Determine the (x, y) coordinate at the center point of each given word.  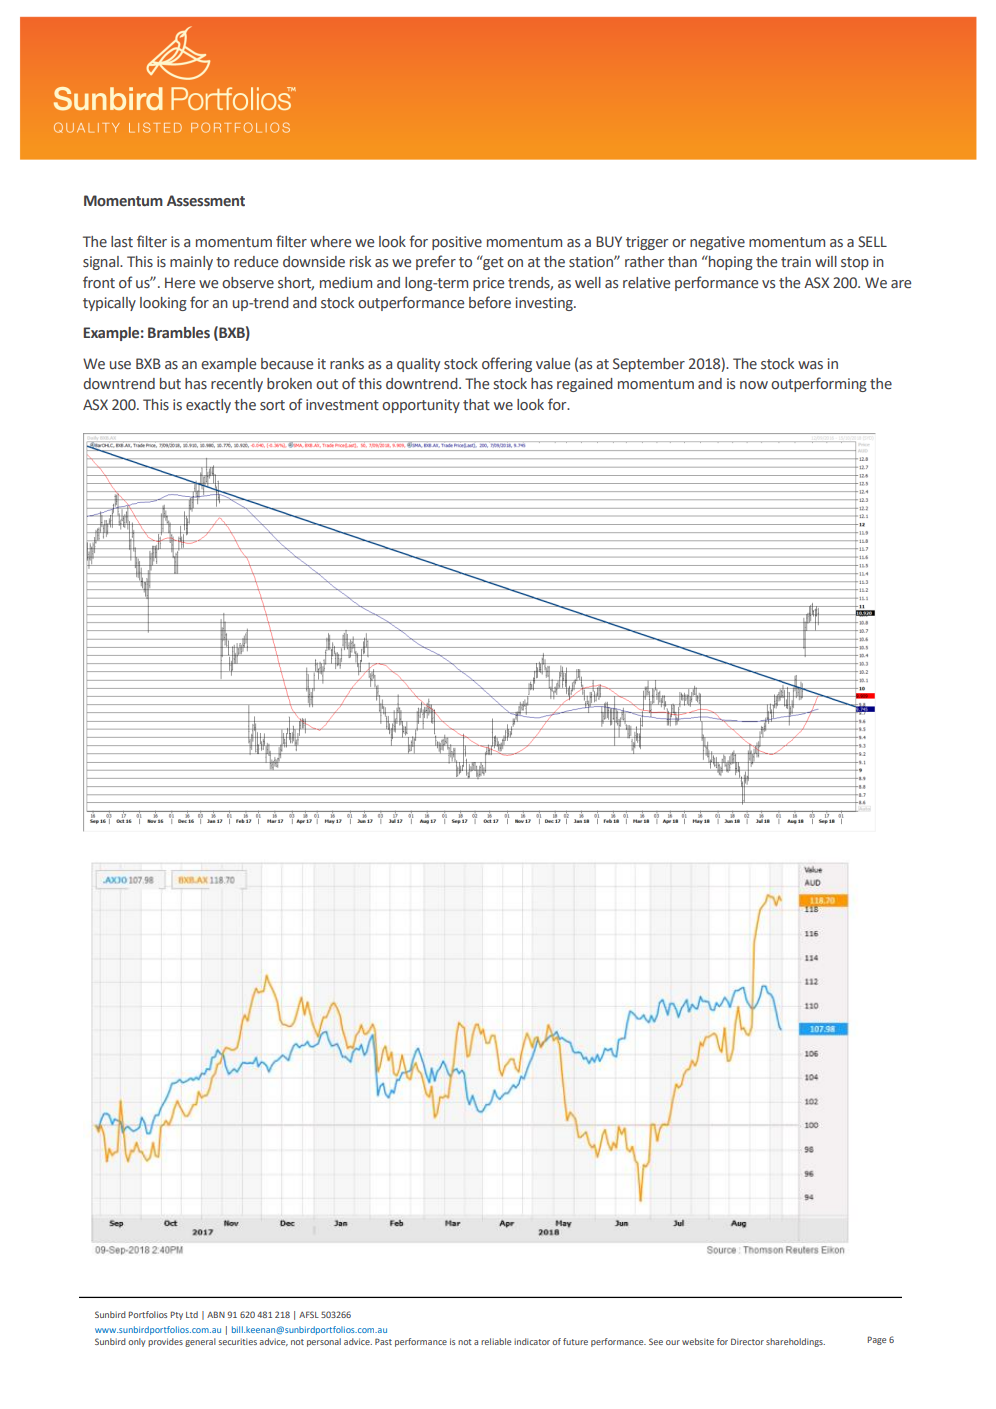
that (476, 405)
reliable (496, 1341)
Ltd (192, 1314)
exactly (208, 406)
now (754, 385)
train (796, 262)
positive (457, 243)
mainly (191, 263)
